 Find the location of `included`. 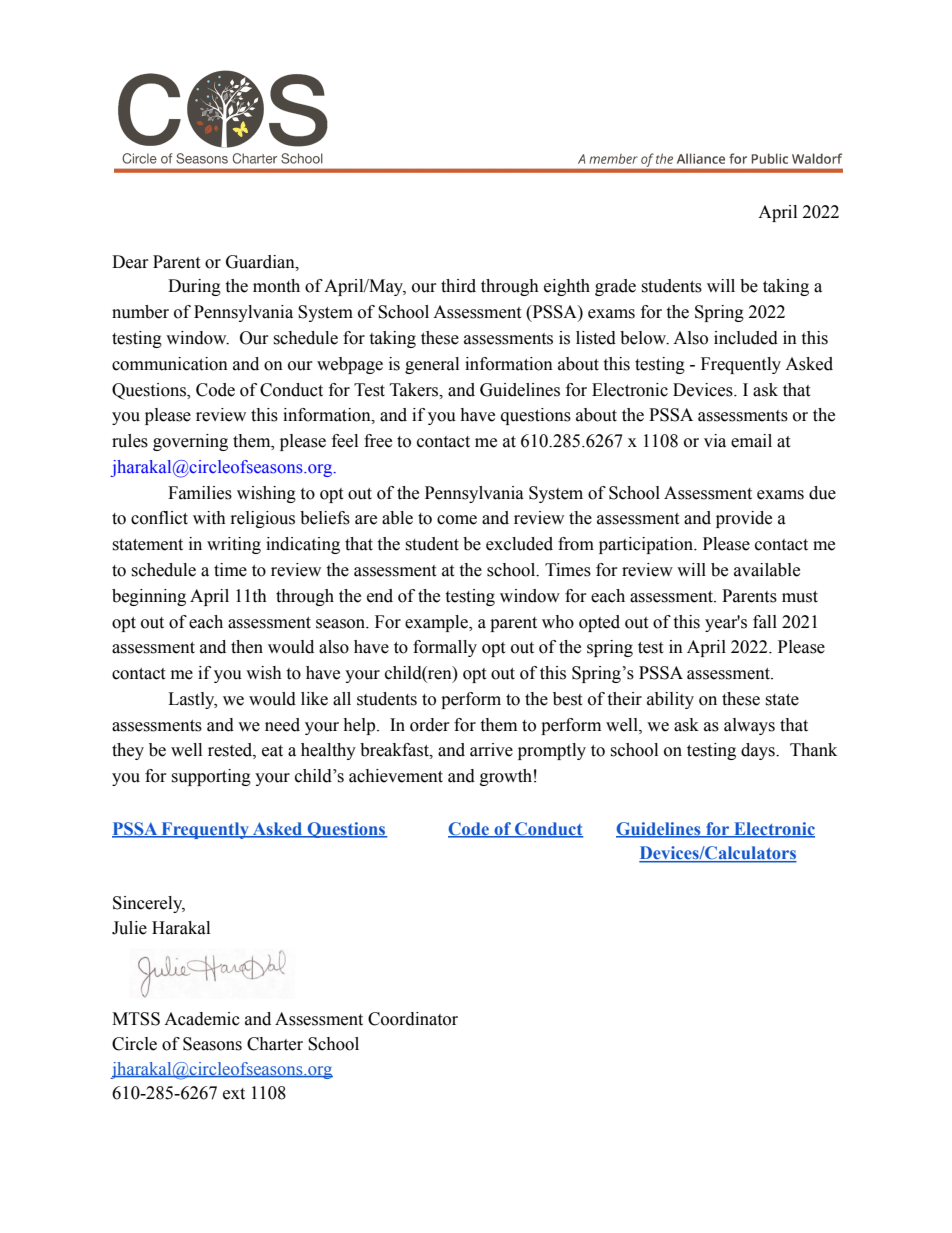

included is located at coordinates (746, 338).
